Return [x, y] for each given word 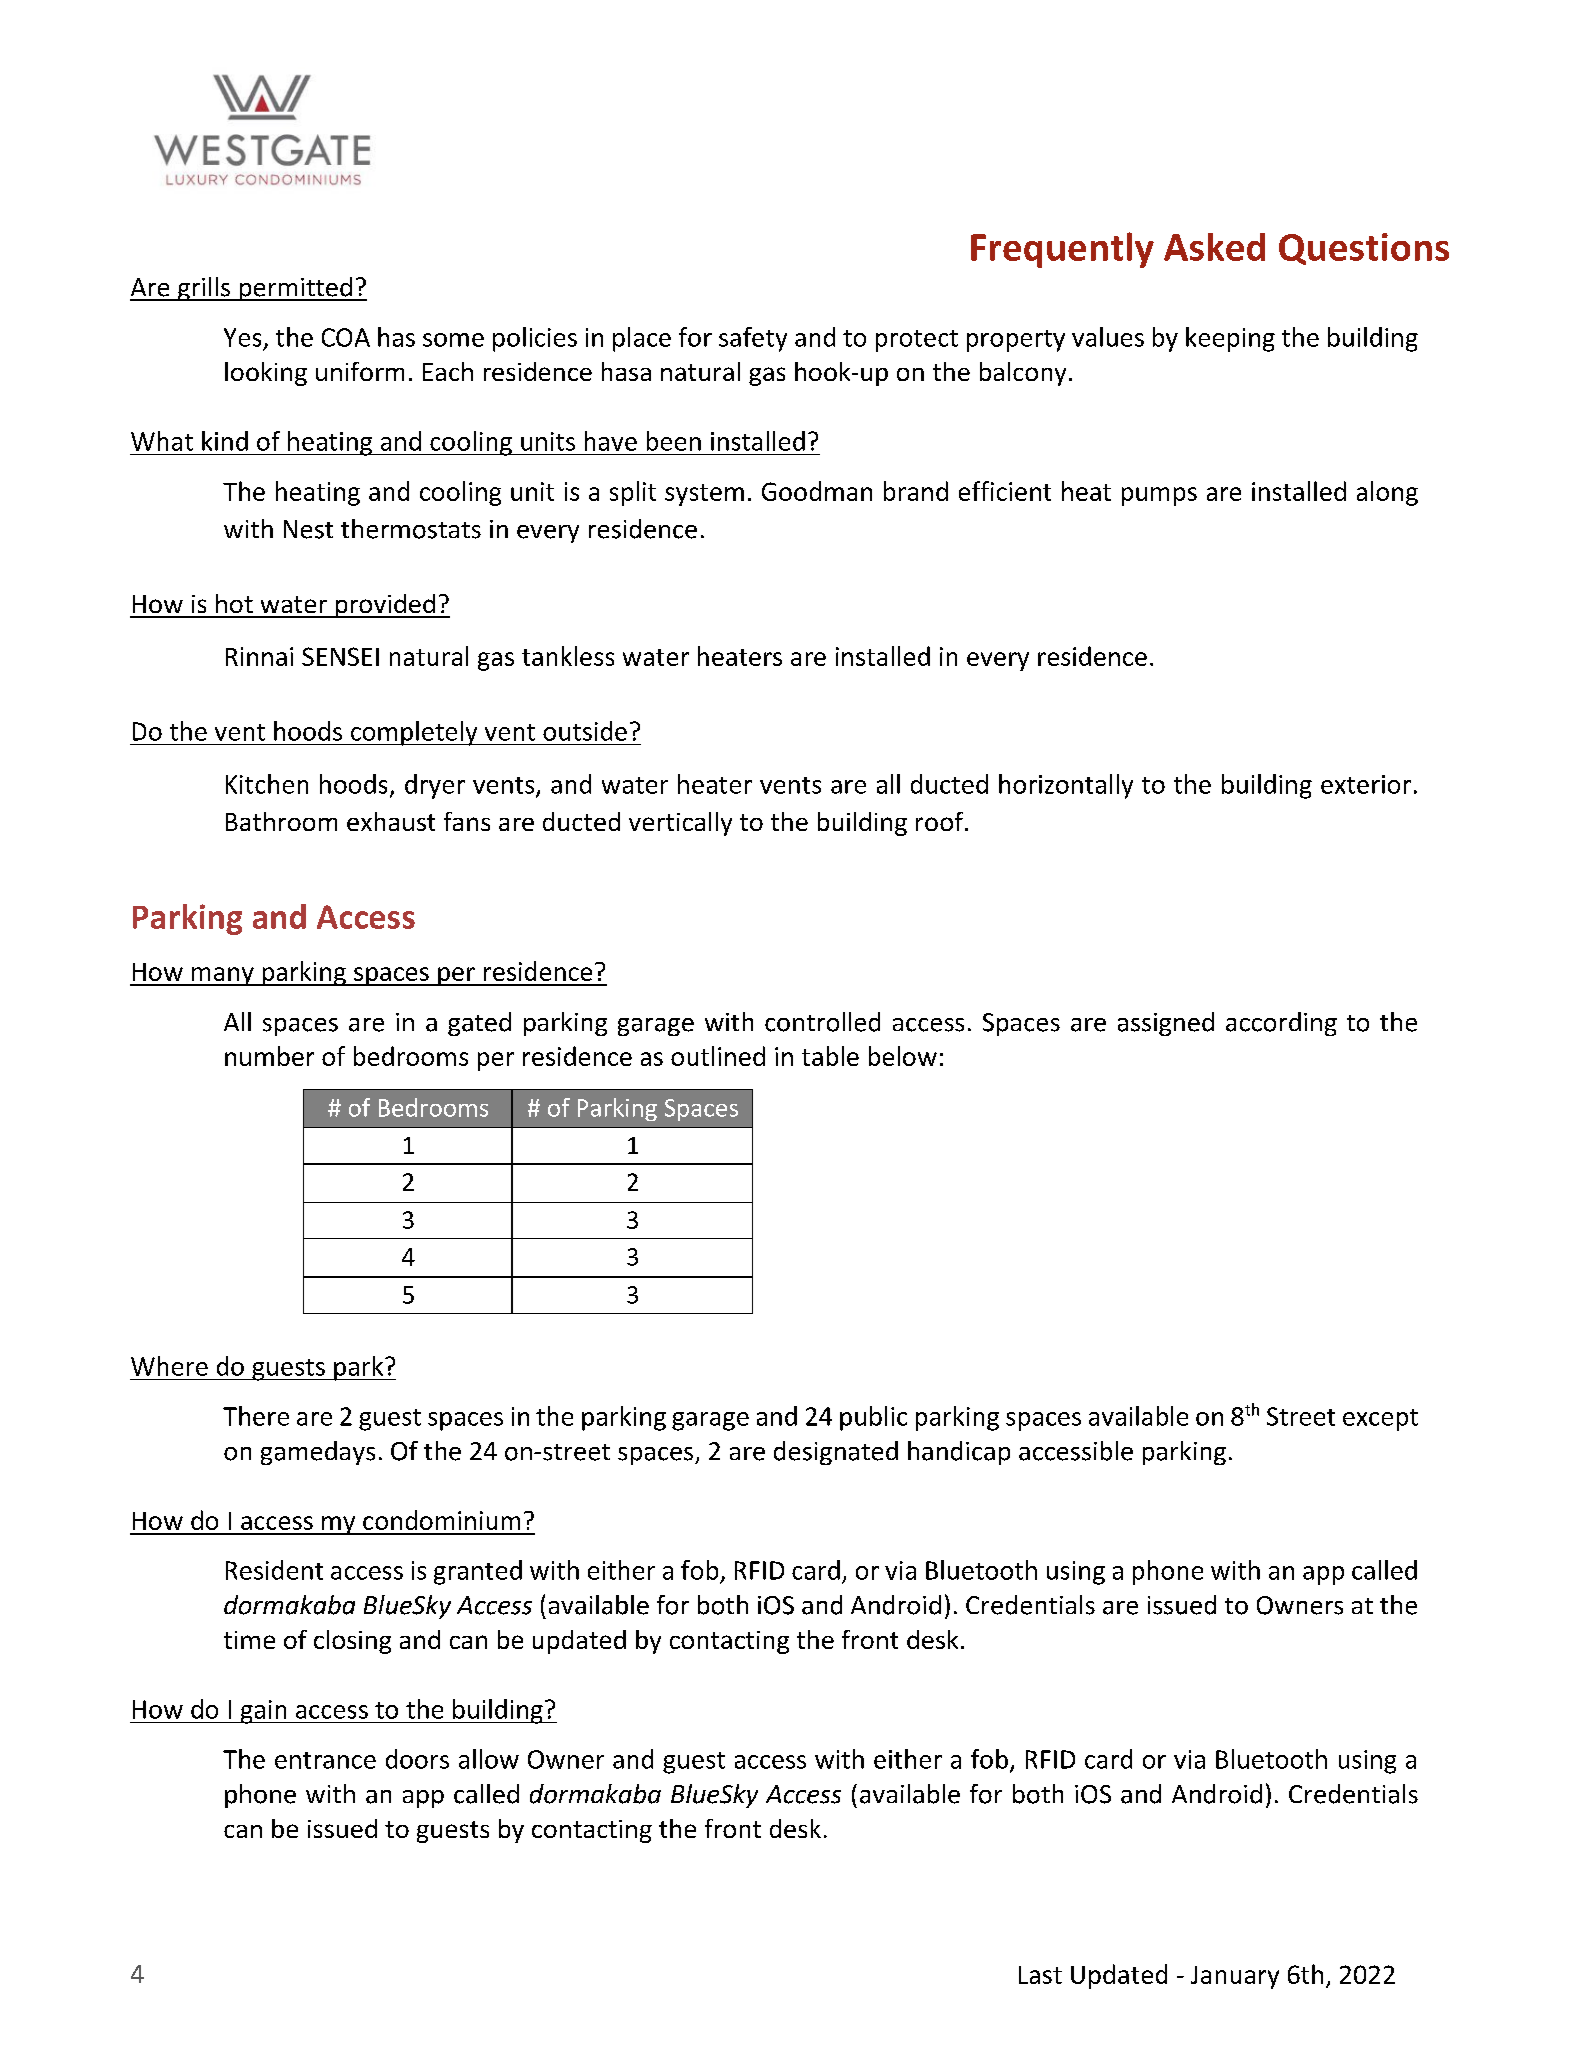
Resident [274, 1570]
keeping [1230, 339]
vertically [680, 824]
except [1380, 1420]
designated [836, 1453]
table [830, 1056]
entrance [325, 1760]
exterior [1366, 784]
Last [1040, 1975]
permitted [295, 289]
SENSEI [340, 656]
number [269, 1056]
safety [753, 339]
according [1281, 1024]
